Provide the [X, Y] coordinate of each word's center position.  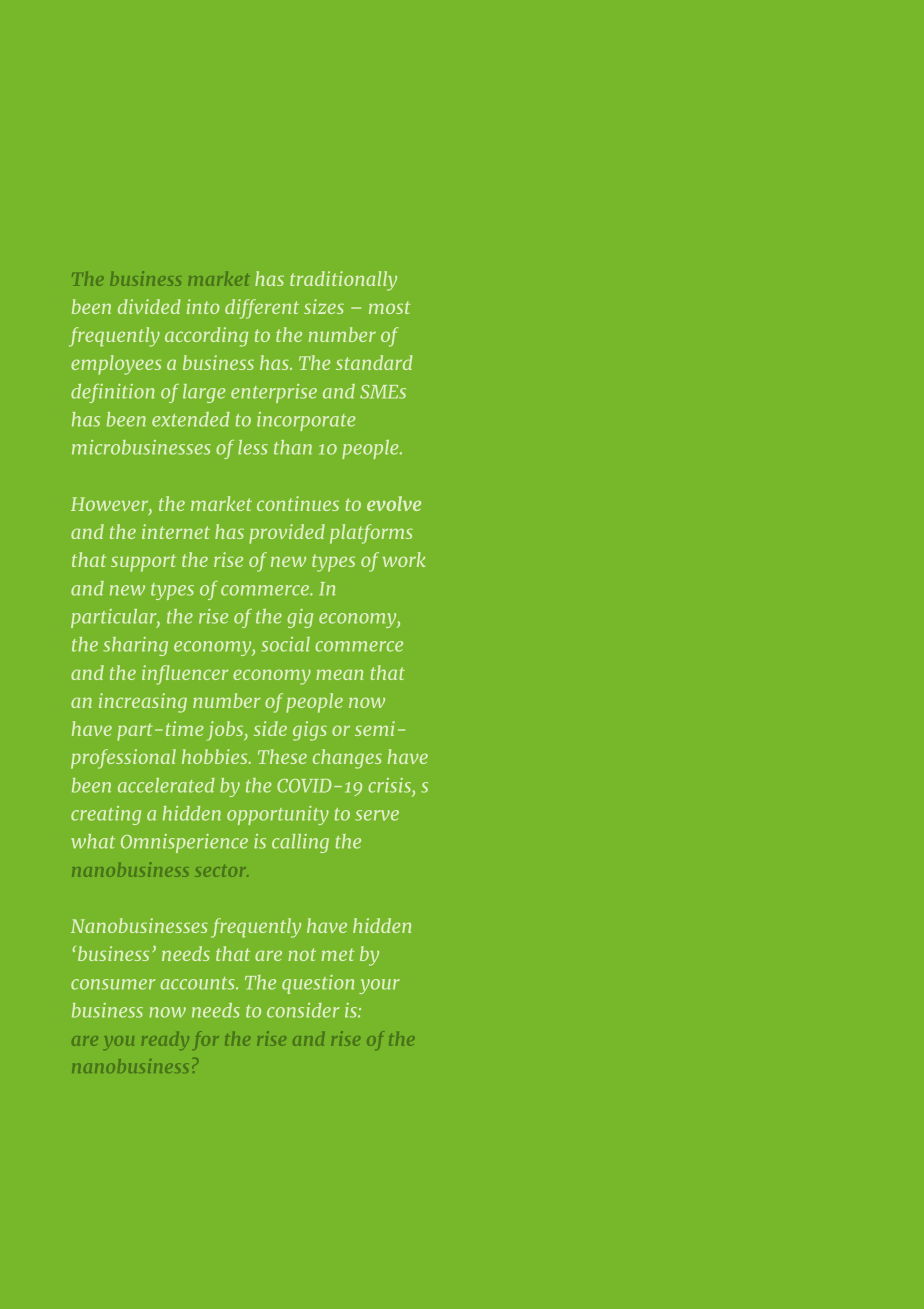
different [262, 309]
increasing [143, 703]
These [282, 756]
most [389, 307]
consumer [113, 984]
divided [149, 306]
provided [287, 534]
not [302, 954]
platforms [371, 534]
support [143, 563]
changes [347, 759]
